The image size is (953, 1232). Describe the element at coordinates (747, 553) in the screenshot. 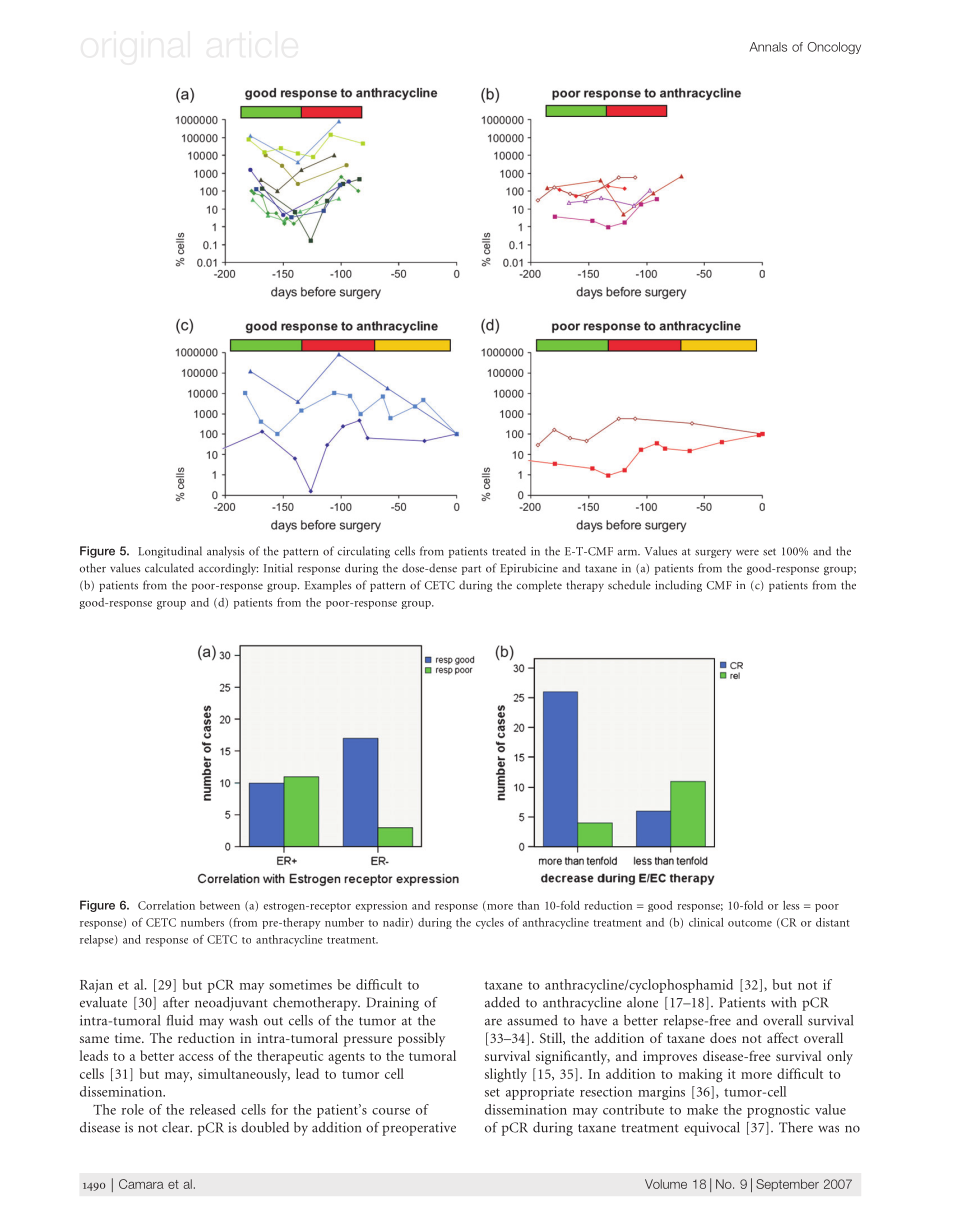

I see `were` at that location.
